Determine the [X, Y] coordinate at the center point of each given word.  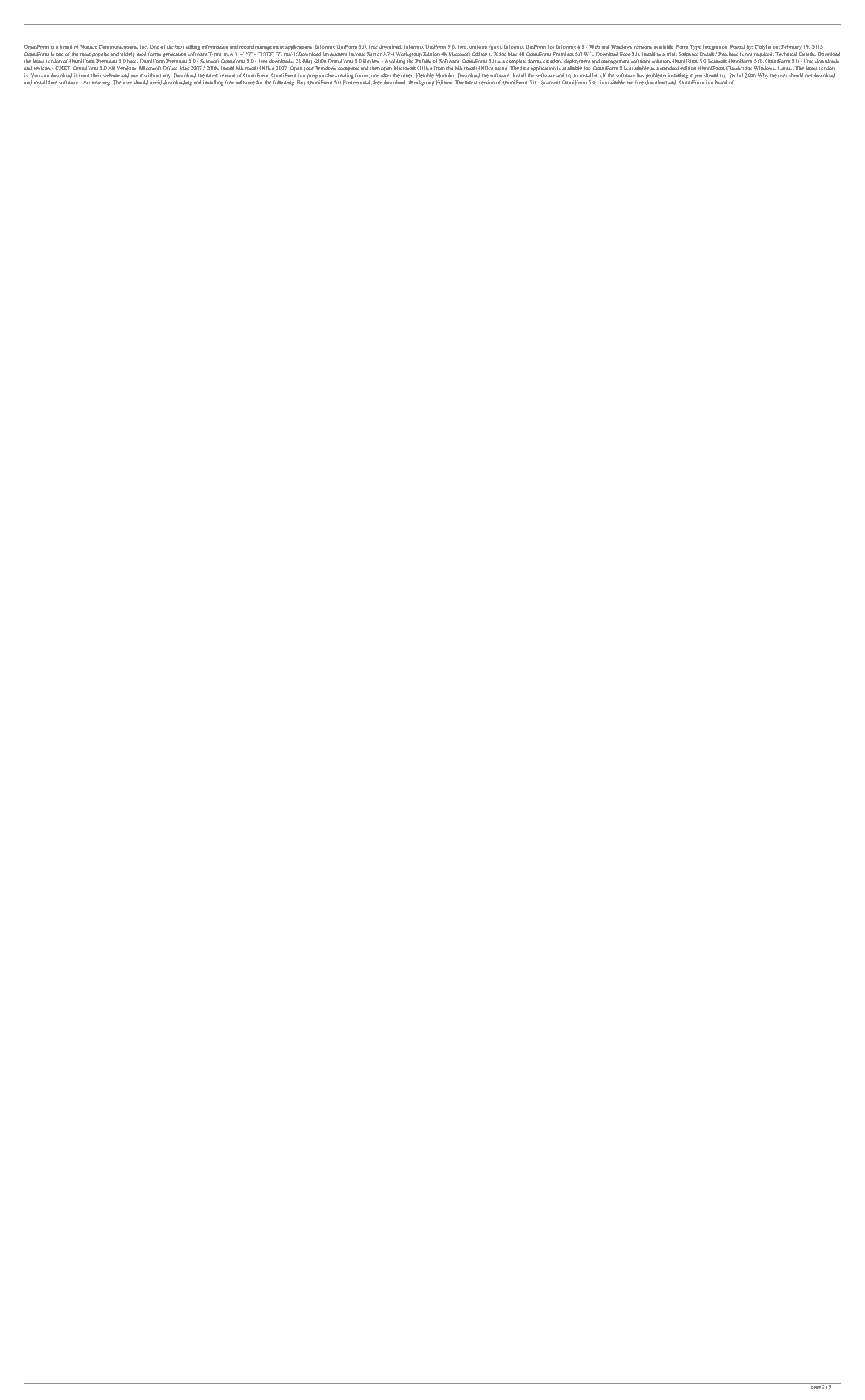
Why [763, 76]
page [816, 1387]
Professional [357, 81]
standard [669, 68]
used [142, 54]
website [111, 75]
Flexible [425, 75]
